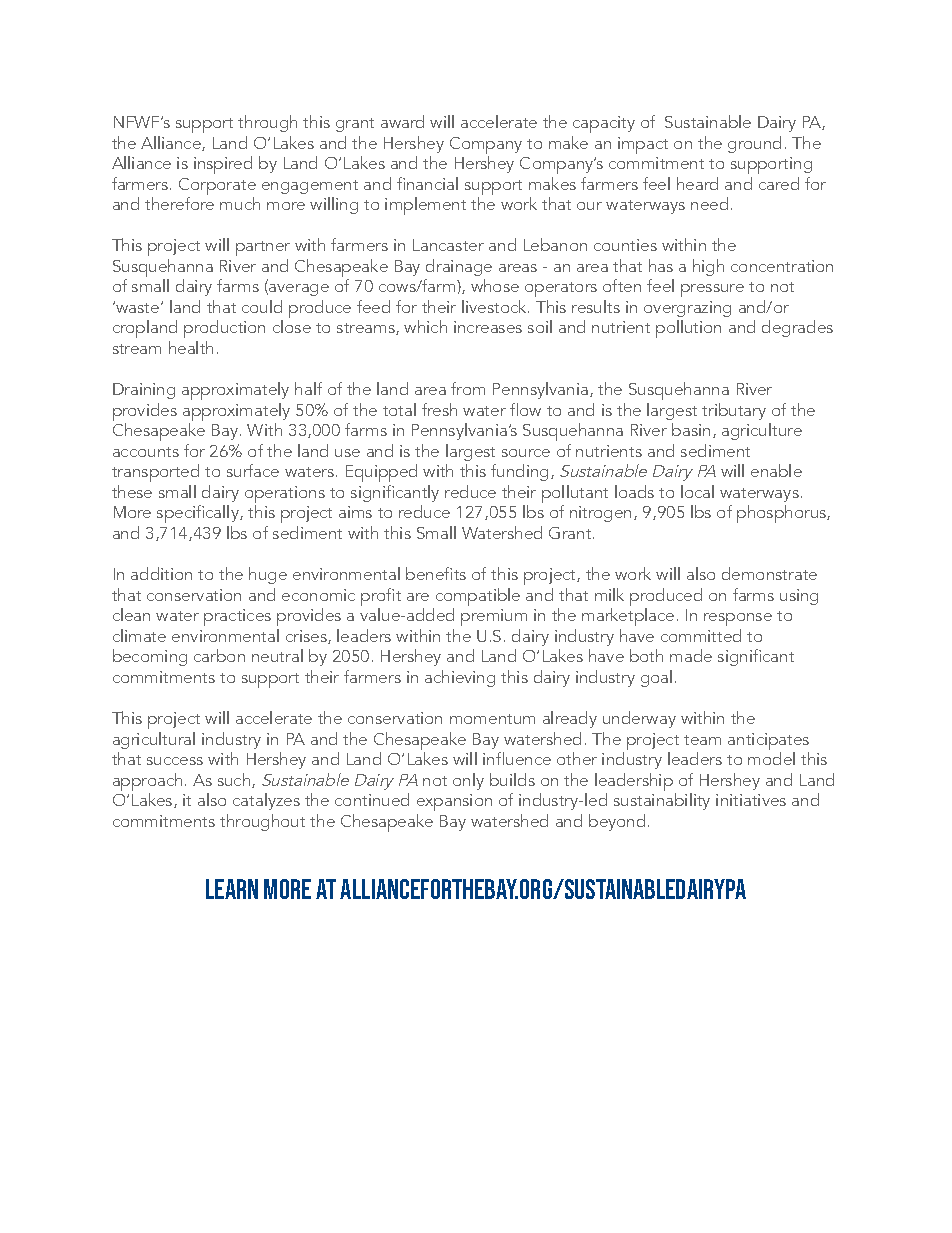  Describe the element at coordinates (144, 391) in the document. I see `Draining` at that location.
